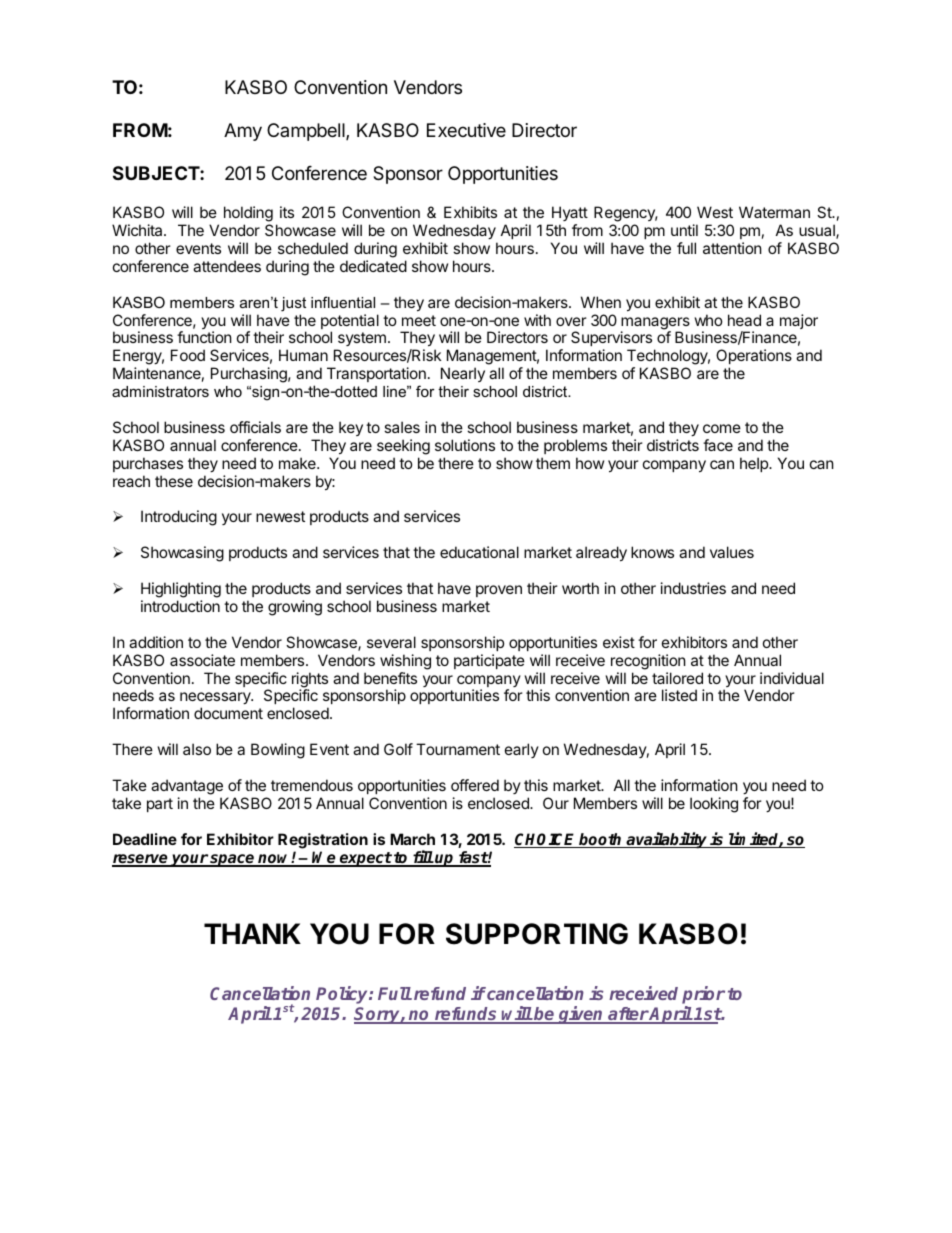 Image resolution: width=952 pixels, height=1233 pixels. What do you see at coordinates (181, 590) in the screenshot?
I see `Highlighting` at bounding box center [181, 590].
